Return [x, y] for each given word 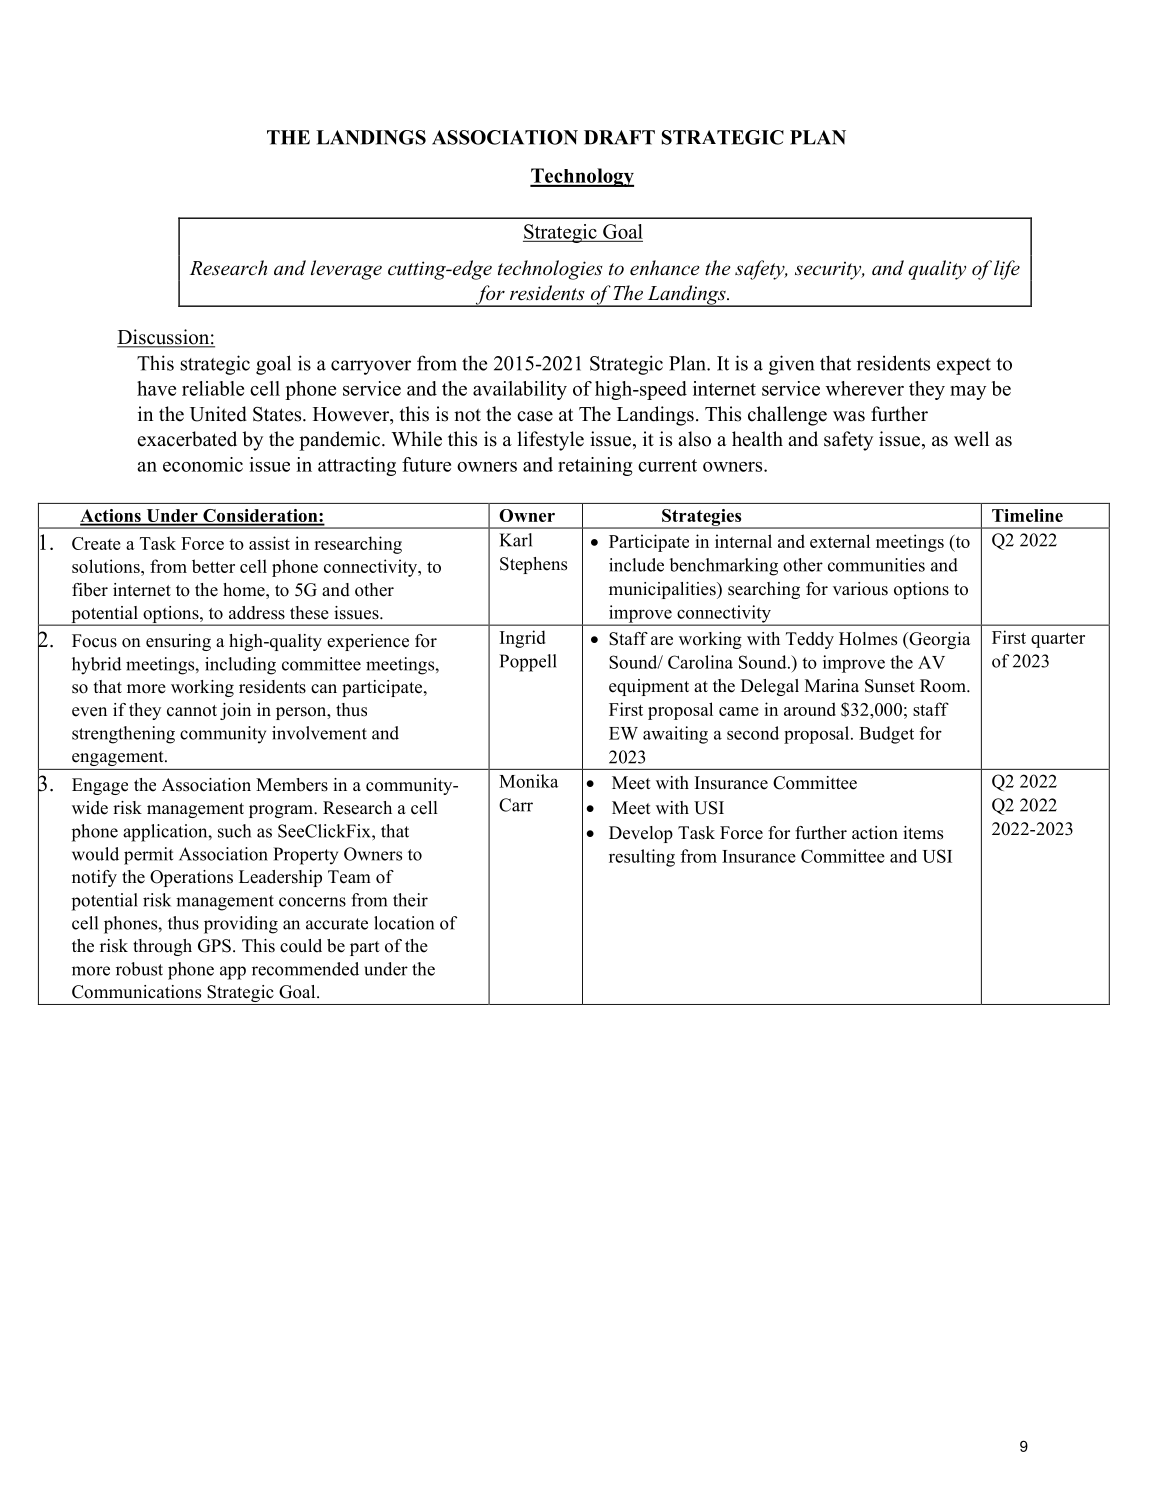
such [234, 831]
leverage [346, 270]
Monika [528, 781]
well [971, 439]
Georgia [938, 640]
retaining [595, 466]
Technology [582, 177]
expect [964, 366]
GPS [214, 946]
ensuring [178, 642]
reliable [213, 388]
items [923, 833]
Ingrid [523, 639]
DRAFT [619, 137]
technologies [550, 270]
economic [203, 464]
